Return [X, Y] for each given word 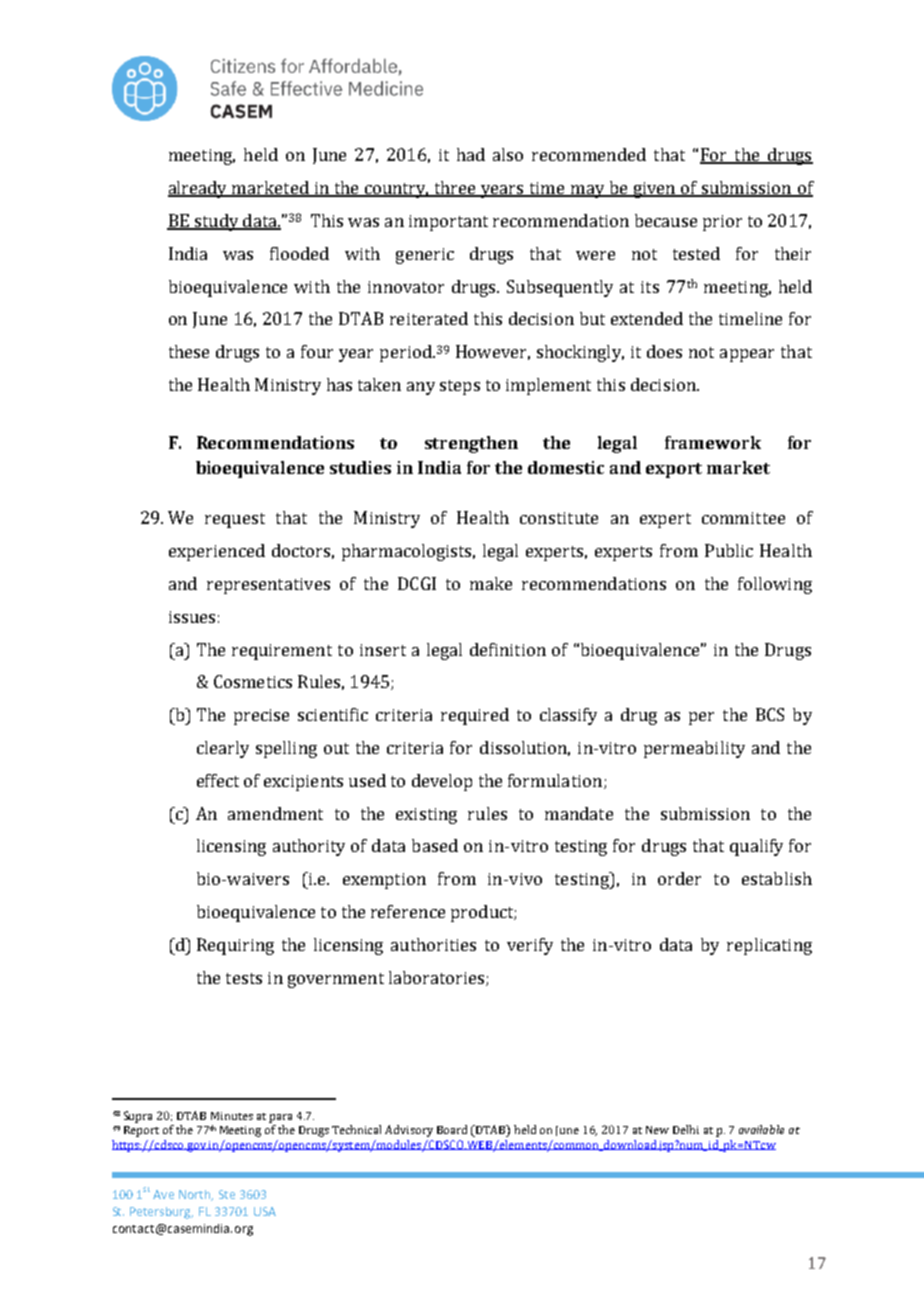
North [196, 1195]
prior [722, 223]
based [435, 845]
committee [743, 518]
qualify [756, 847]
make [491, 583]
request [235, 520]
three [456, 189]
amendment [275, 813]
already [199, 189]
